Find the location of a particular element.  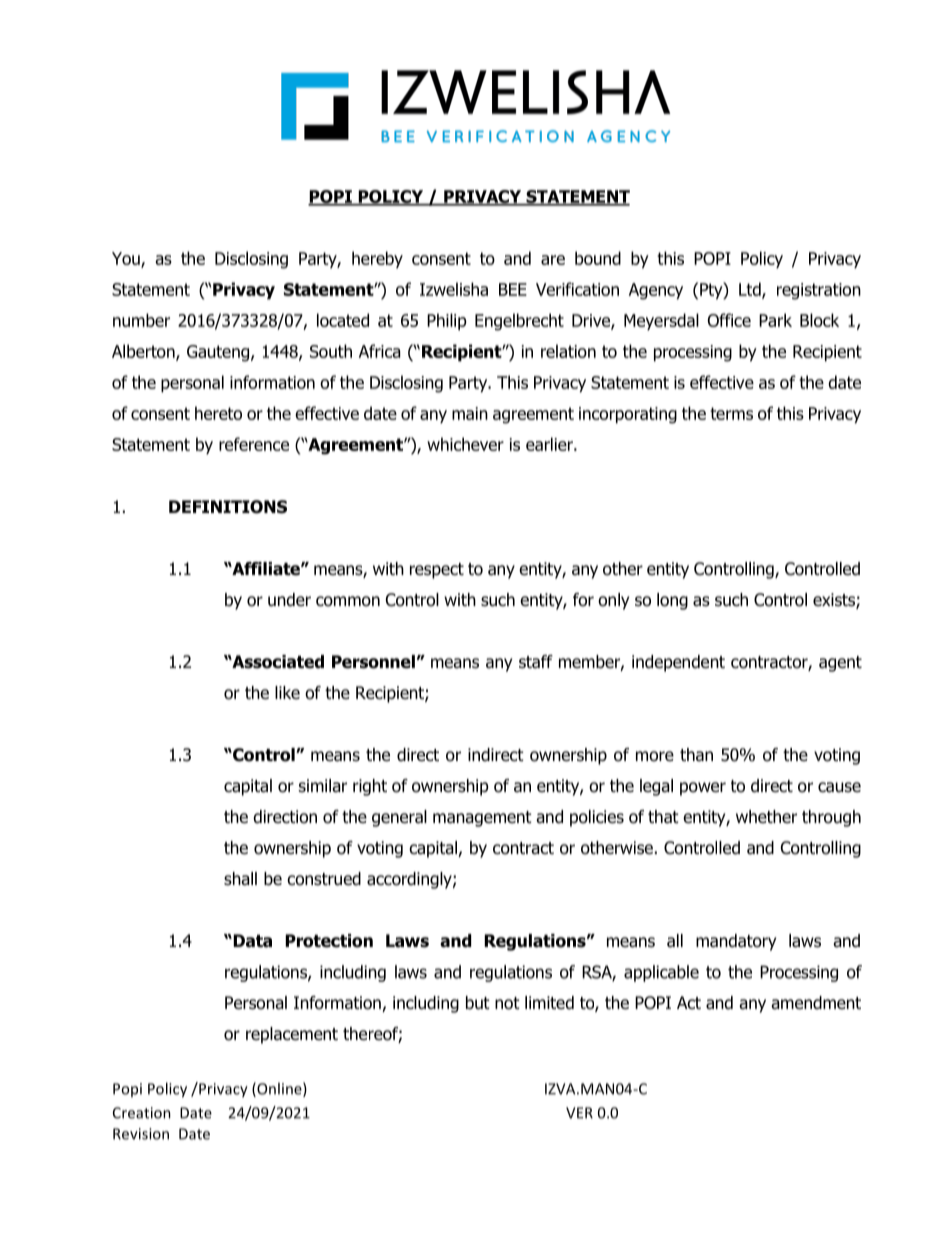

mandatory is located at coordinates (736, 942).
